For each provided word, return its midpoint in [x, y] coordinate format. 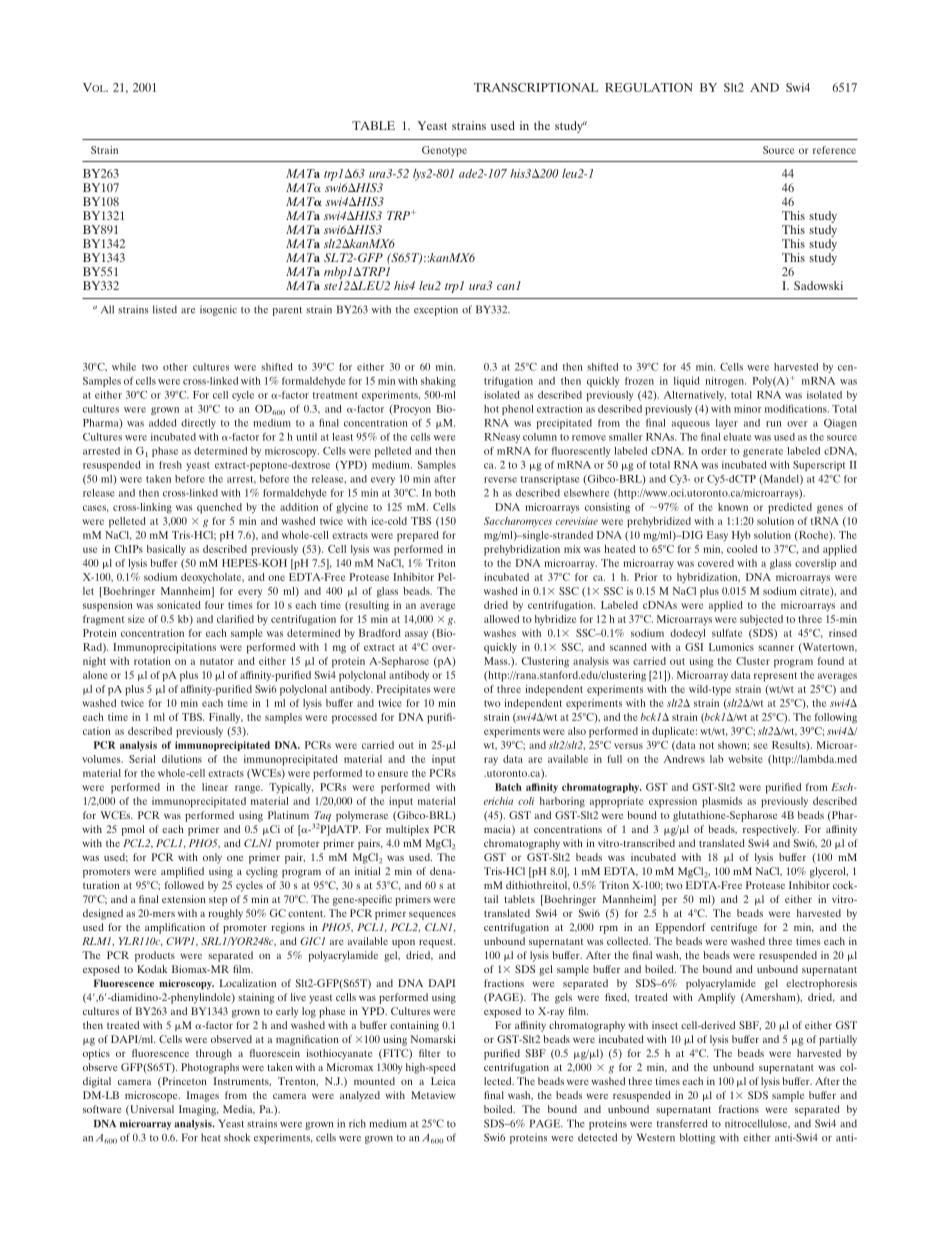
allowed [501, 619]
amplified [182, 872]
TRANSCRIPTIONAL [536, 87]
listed [165, 309]
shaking [438, 382]
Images [203, 1096]
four [214, 605]
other [175, 367]
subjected [761, 620]
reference [834, 150]
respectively [771, 830]
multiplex [407, 830]
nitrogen [725, 382]
